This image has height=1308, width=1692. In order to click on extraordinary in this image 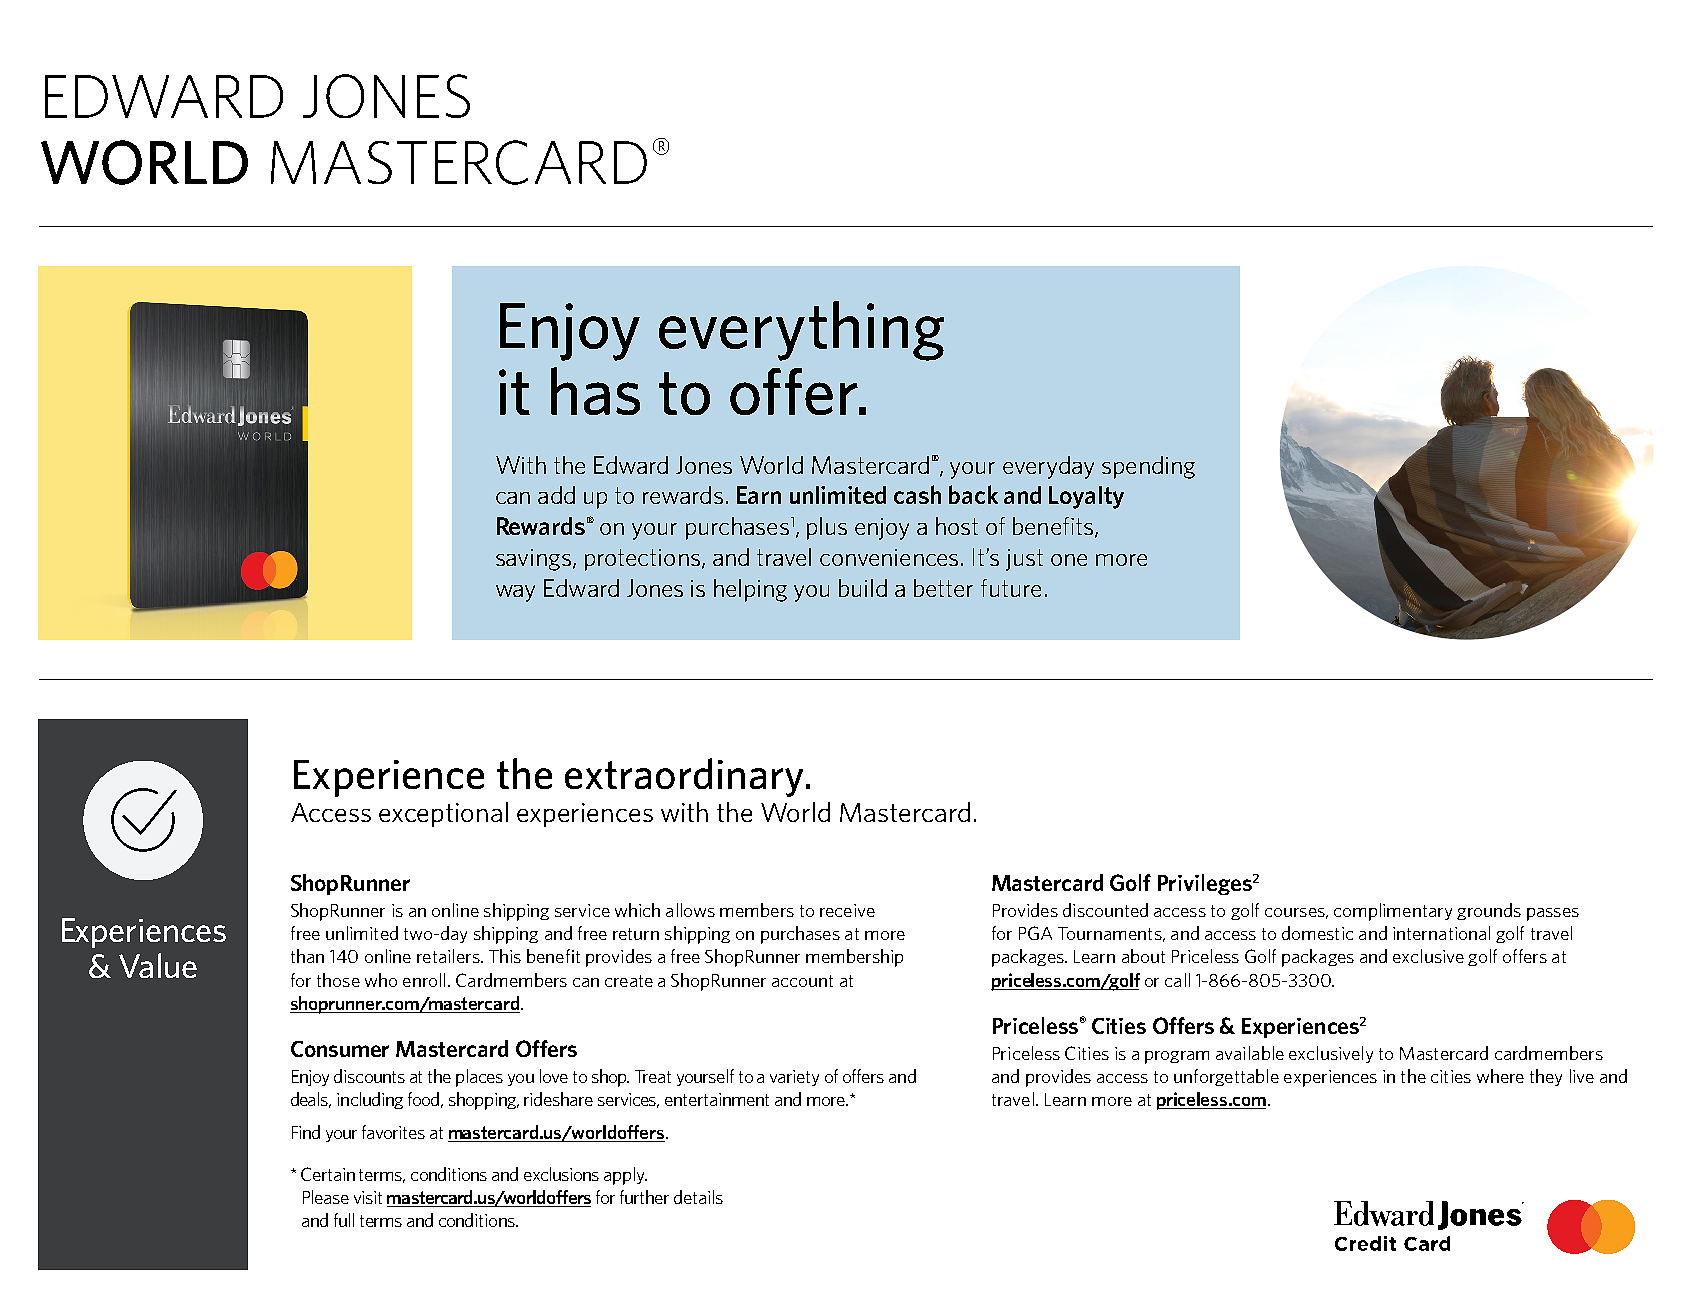, I will do `click(684, 777)`.
